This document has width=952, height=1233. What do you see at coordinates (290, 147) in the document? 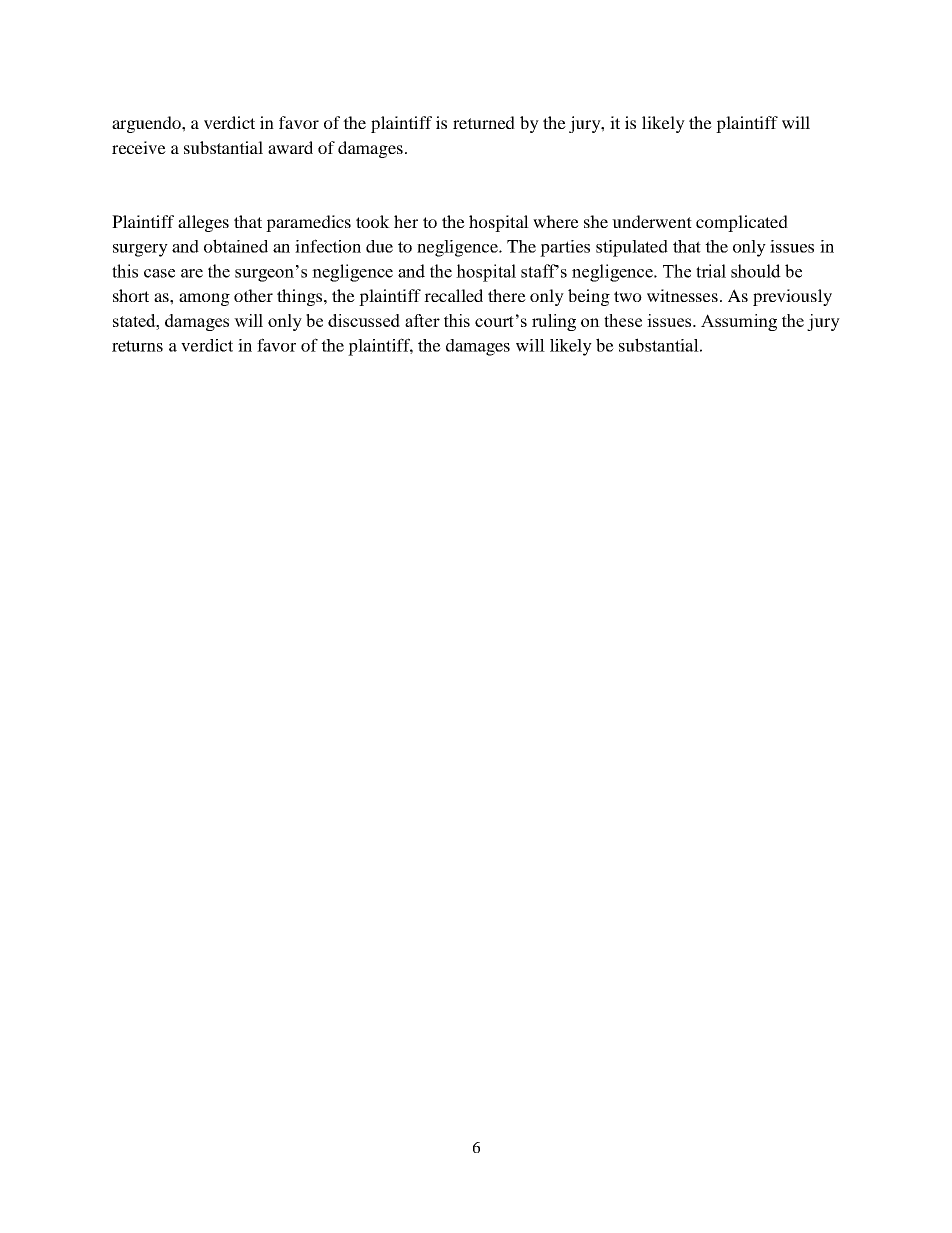
I see `award` at bounding box center [290, 147].
